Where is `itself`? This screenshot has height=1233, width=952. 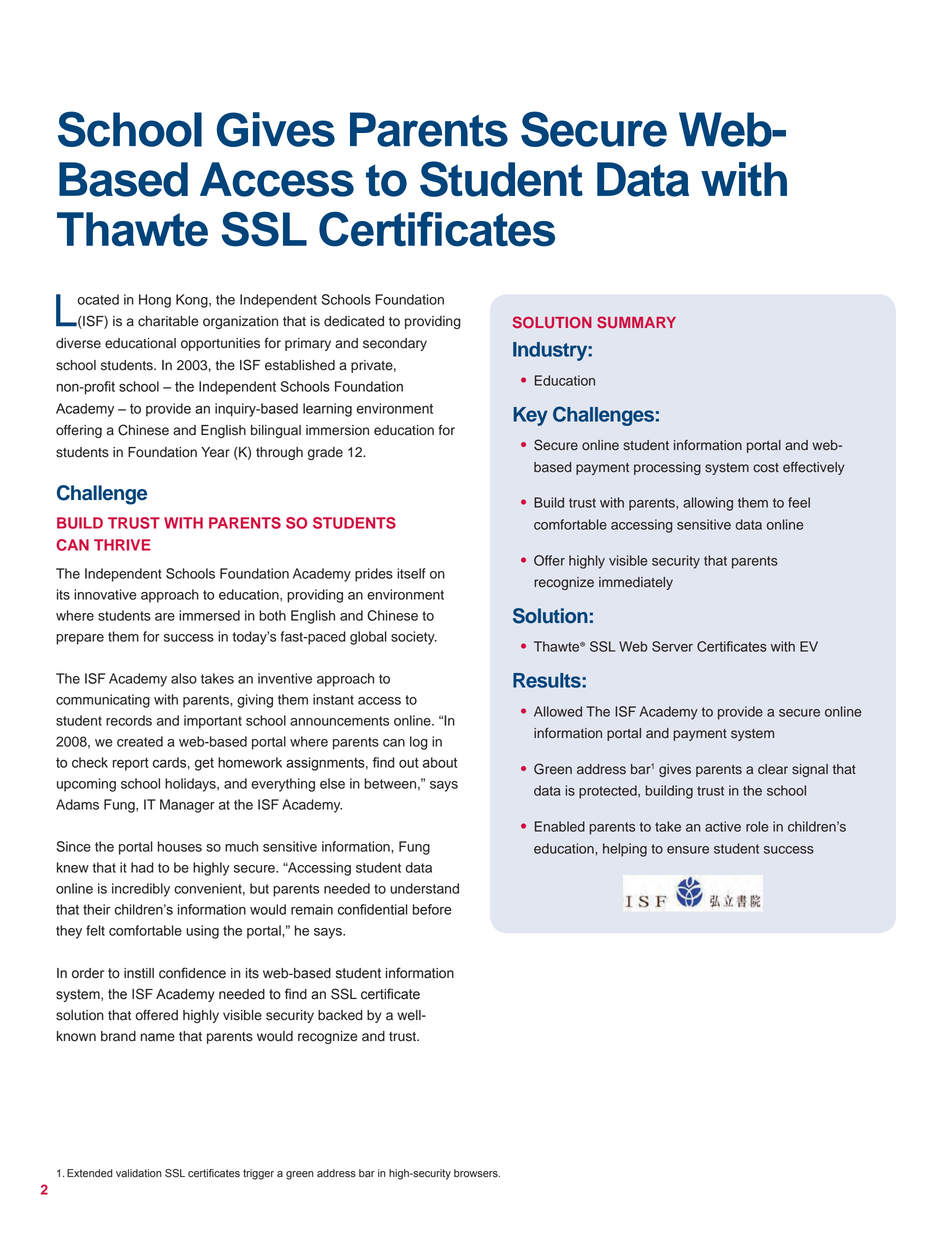 itself is located at coordinates (411, 573).
